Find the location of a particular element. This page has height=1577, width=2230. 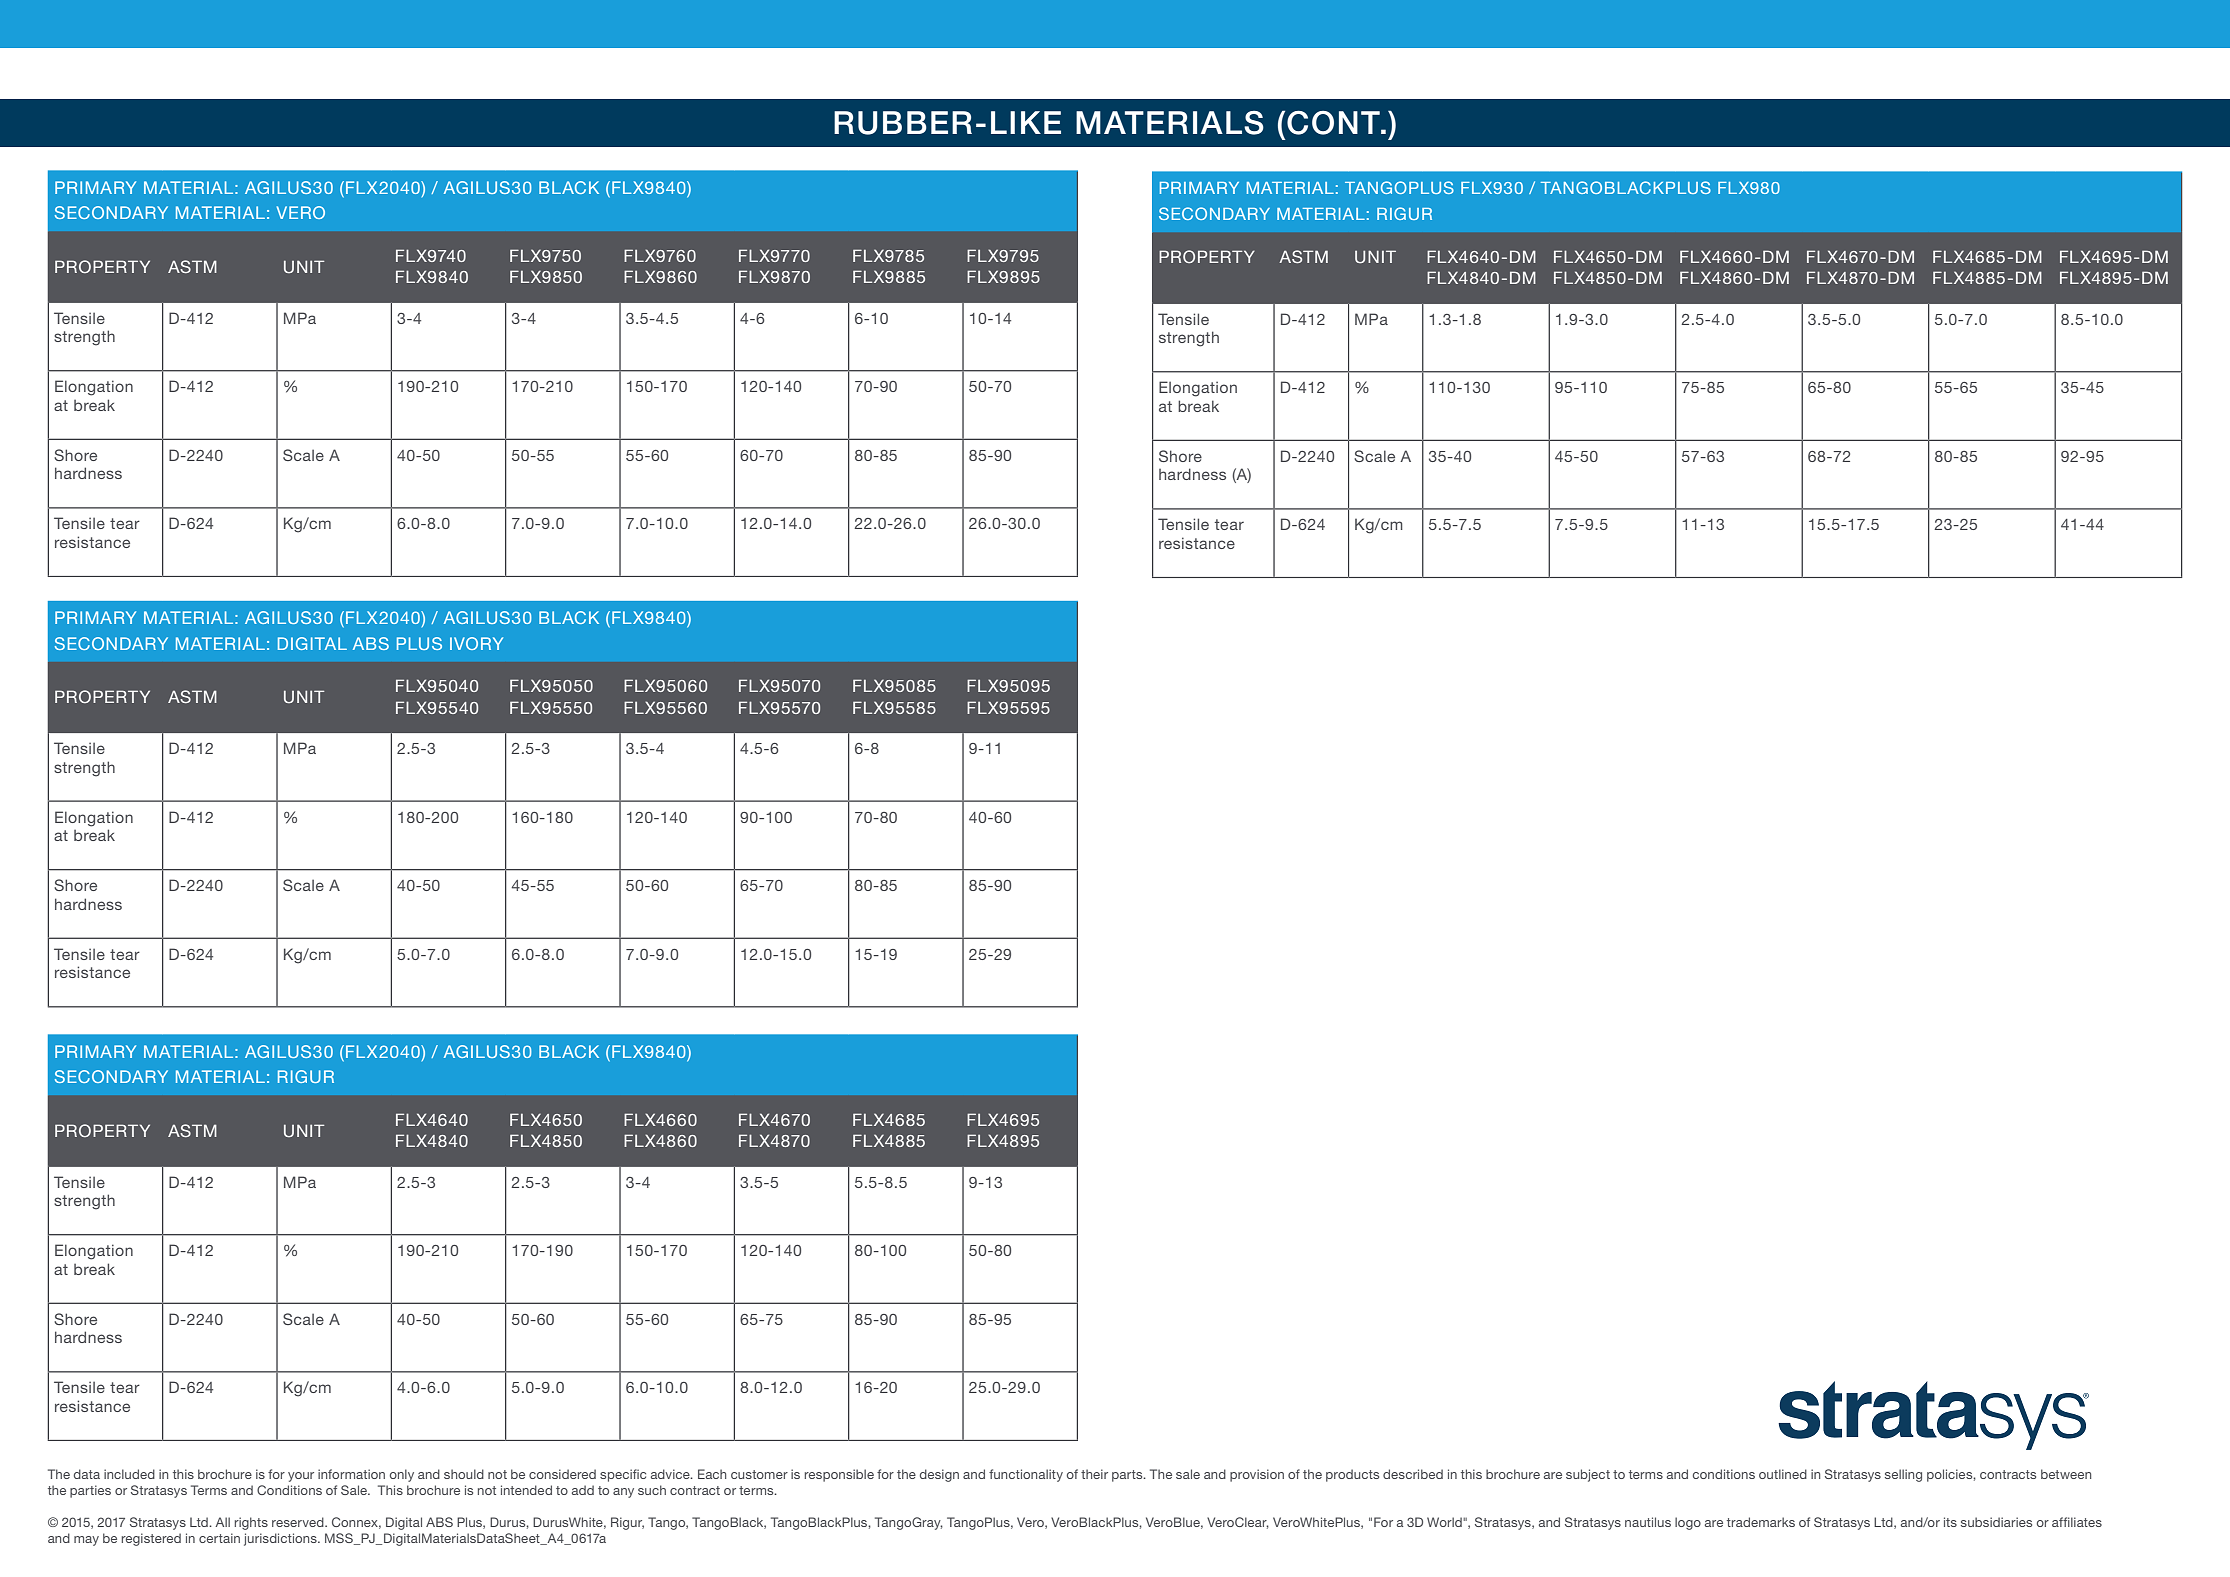

reserved is located at coordinates (299, 1522).
